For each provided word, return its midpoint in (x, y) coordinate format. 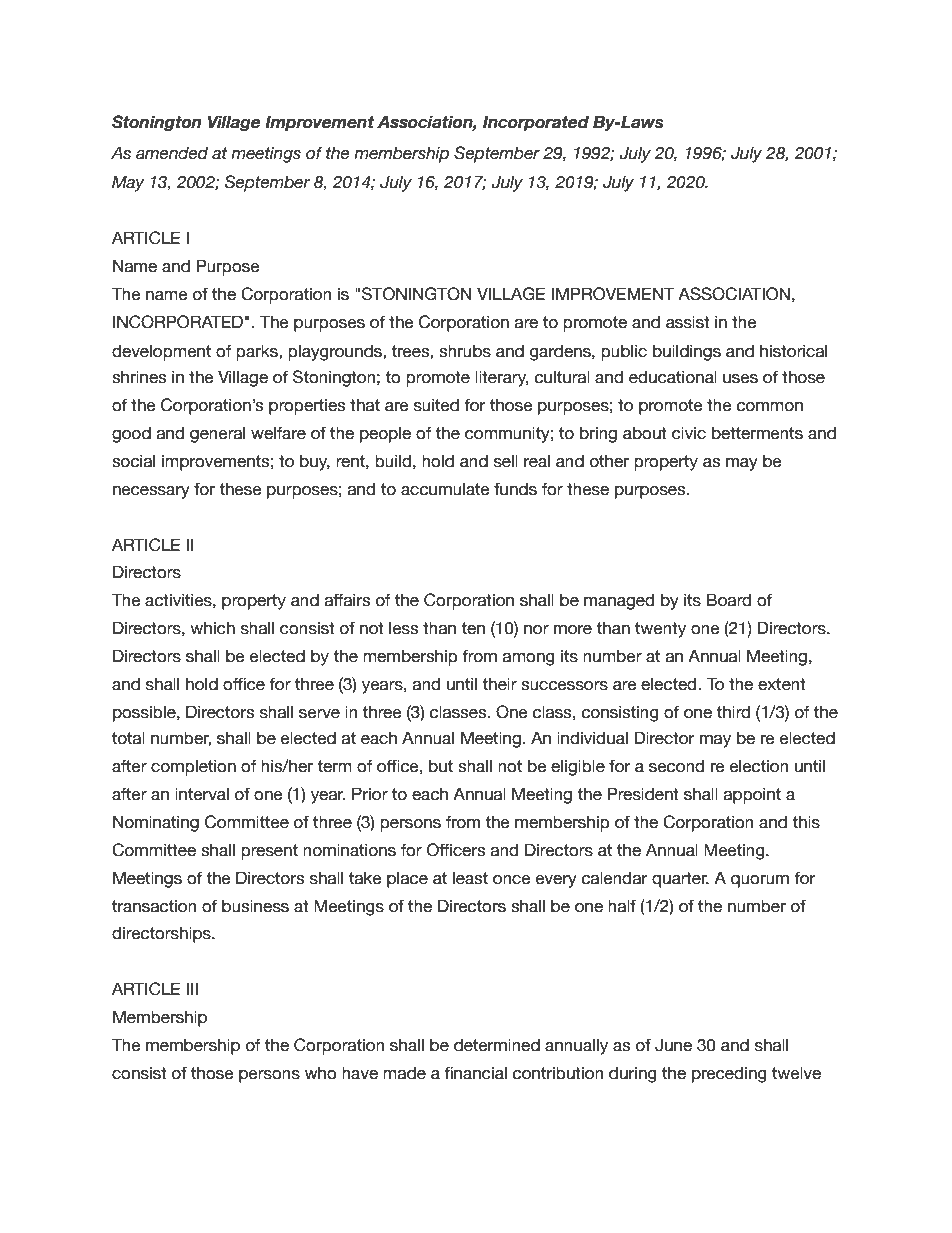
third (733, 712)
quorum (760, 881)
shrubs (465, 351)
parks (258, 352)
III (192, 988)
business (255, 906)
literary (501, 378)
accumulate (445, 489)
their (499, 684)
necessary (151, 492)
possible (145, 713)
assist (688, 322)
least (470, 878)
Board (729, 600)
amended (172, 153)
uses (740, 379)
